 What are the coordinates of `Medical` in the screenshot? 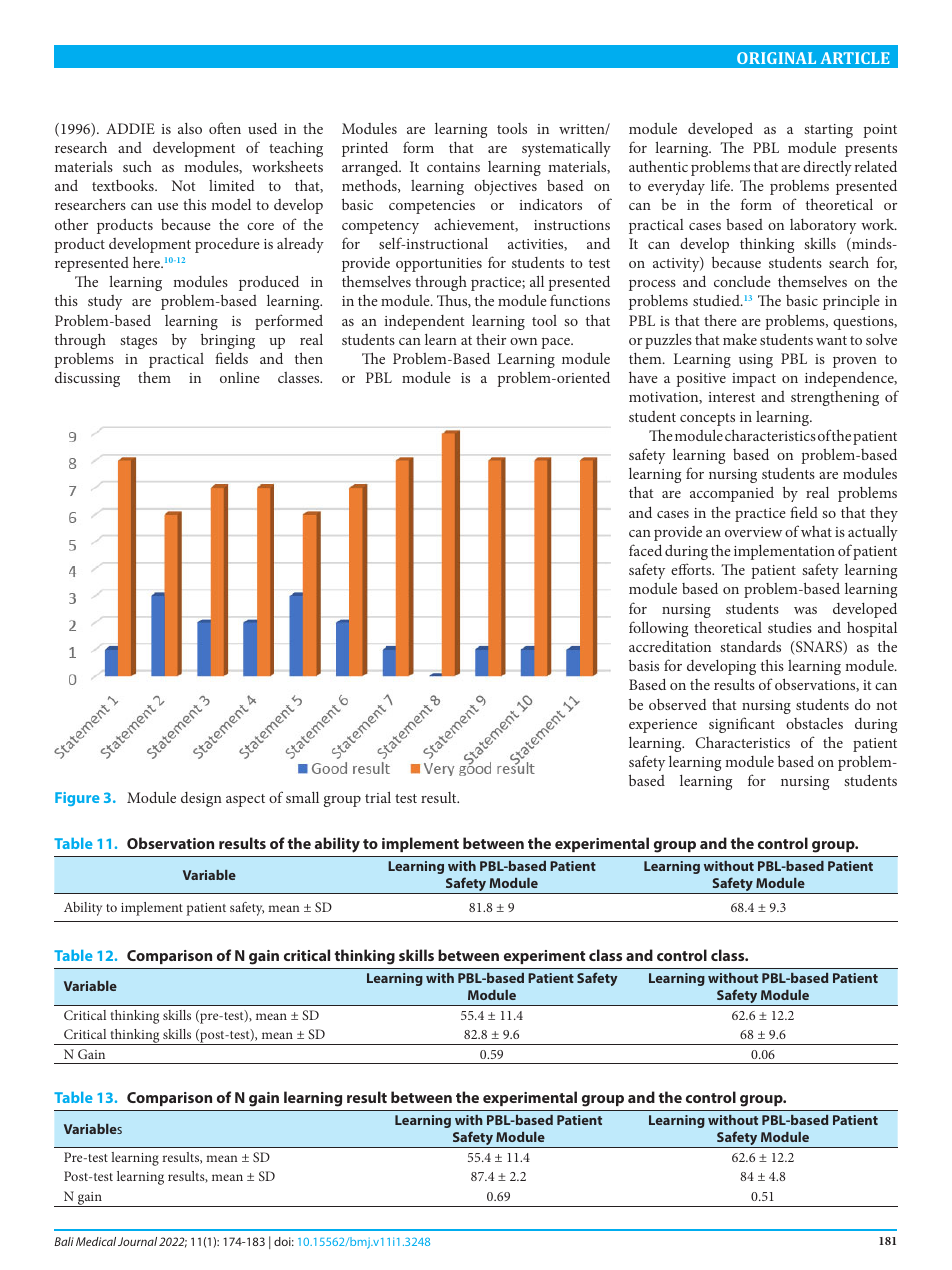 It's located at (96, 1241).
